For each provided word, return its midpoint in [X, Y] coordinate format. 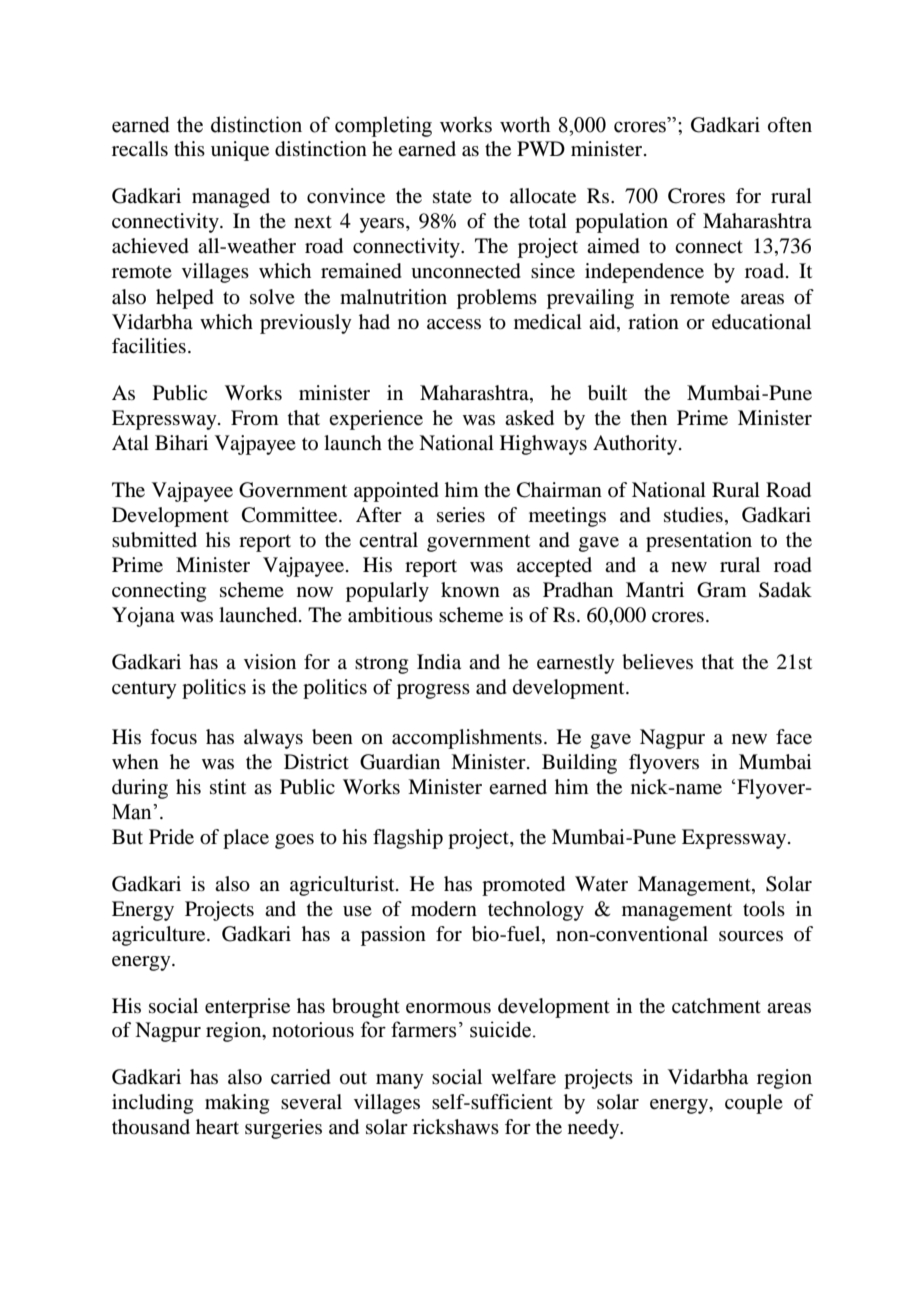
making [237, 1104]
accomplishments [467, 739]
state [452, 197]
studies [693, 514]
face [794, 737]
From [255, 418]
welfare [523, 1077]
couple [754, 1104]
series [461, 515]
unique [240, 151]
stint [228, 786]
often [790, 125]
